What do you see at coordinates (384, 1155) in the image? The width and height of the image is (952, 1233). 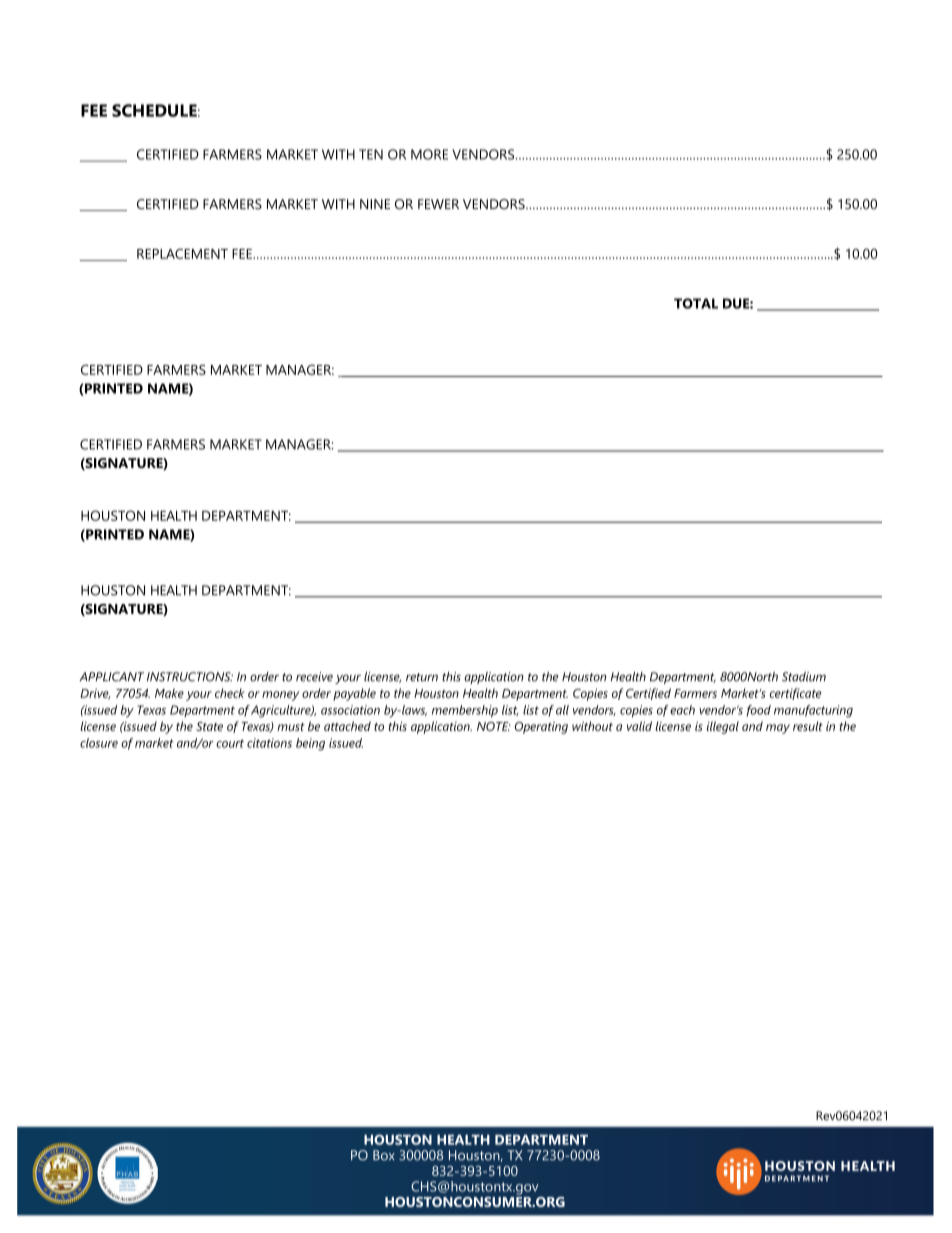 I see `Box` at bounding box center [384, 1155].
